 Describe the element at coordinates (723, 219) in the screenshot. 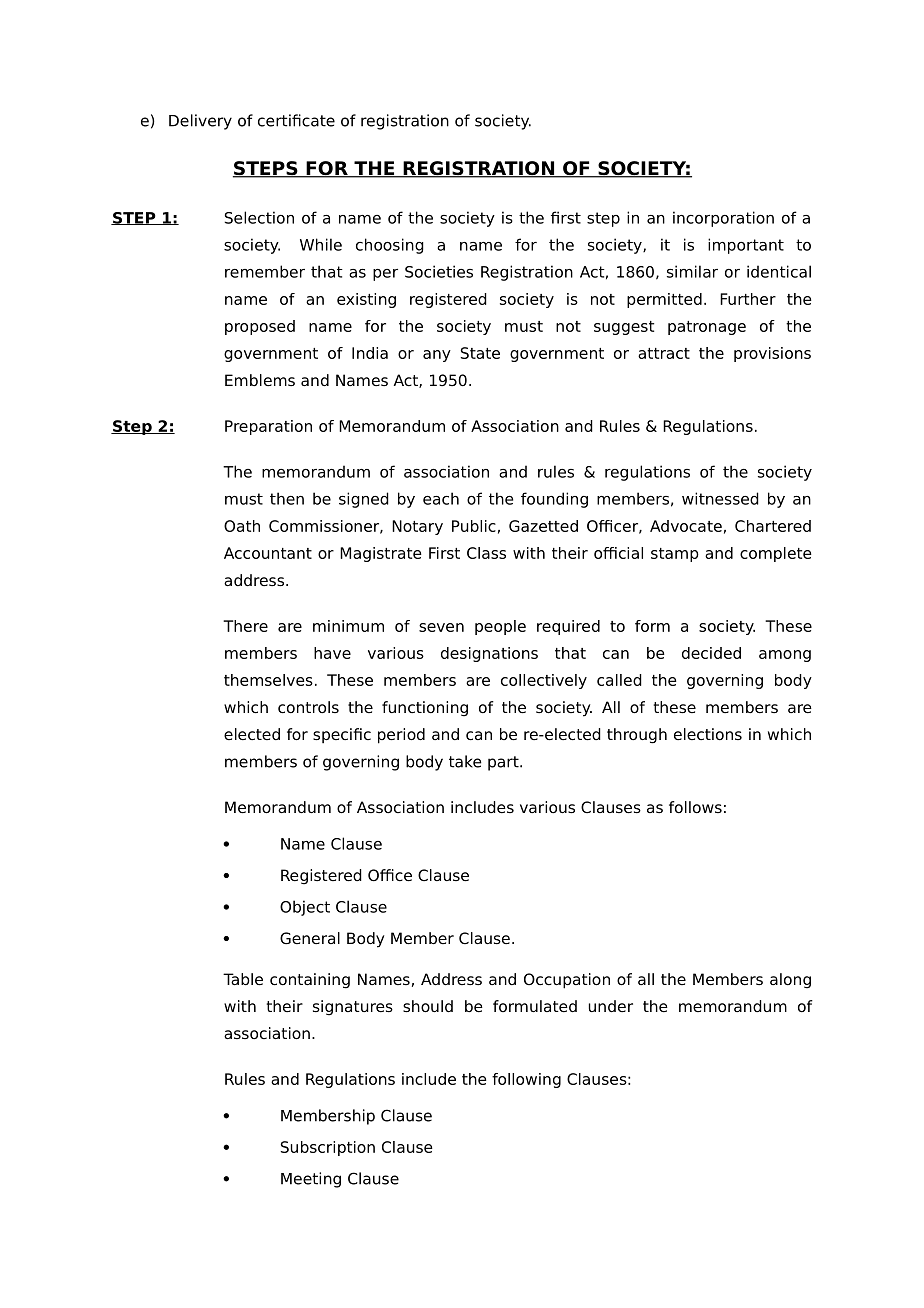

I see `incorporation` at that location.
